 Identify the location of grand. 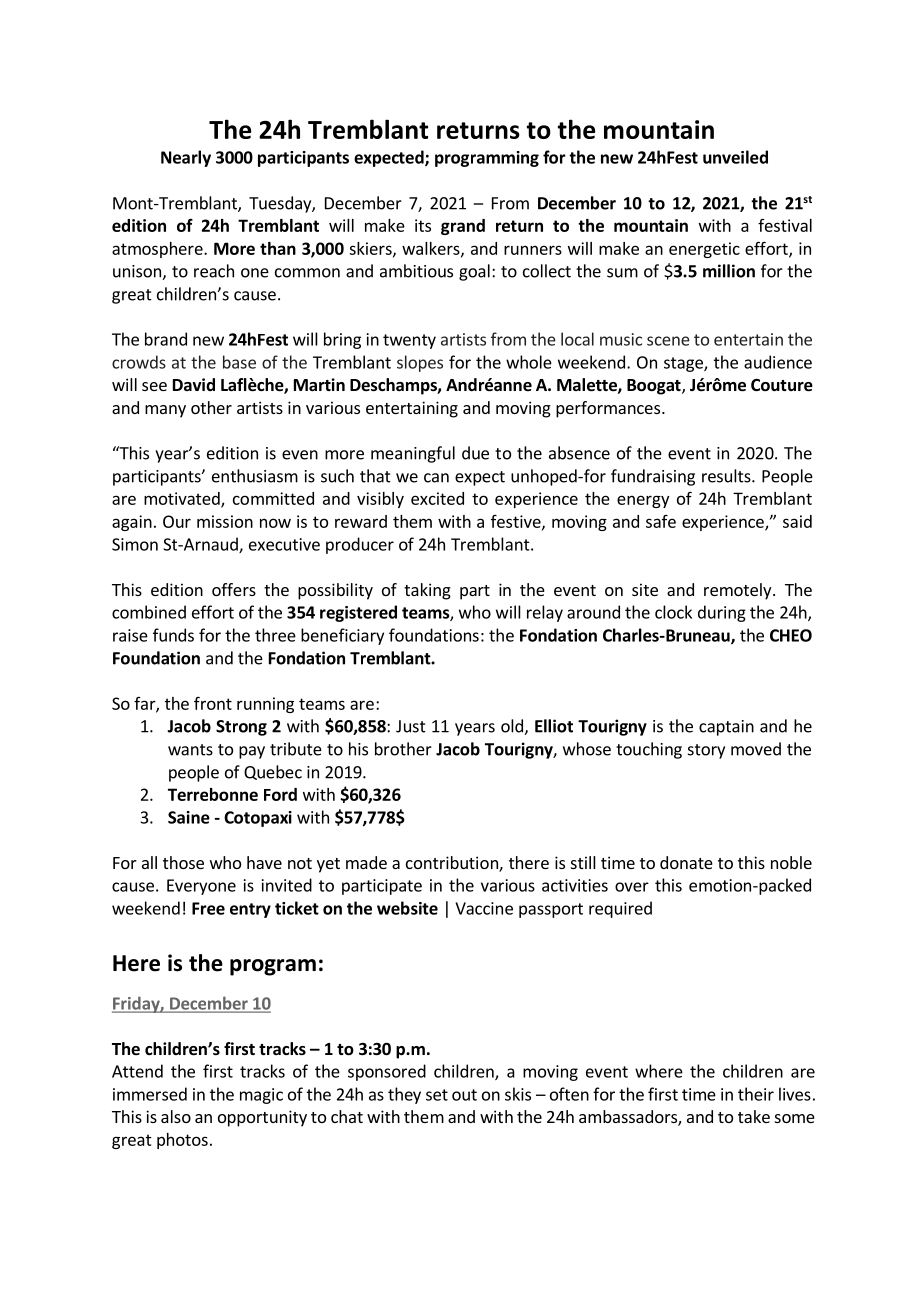
(463, 227).
